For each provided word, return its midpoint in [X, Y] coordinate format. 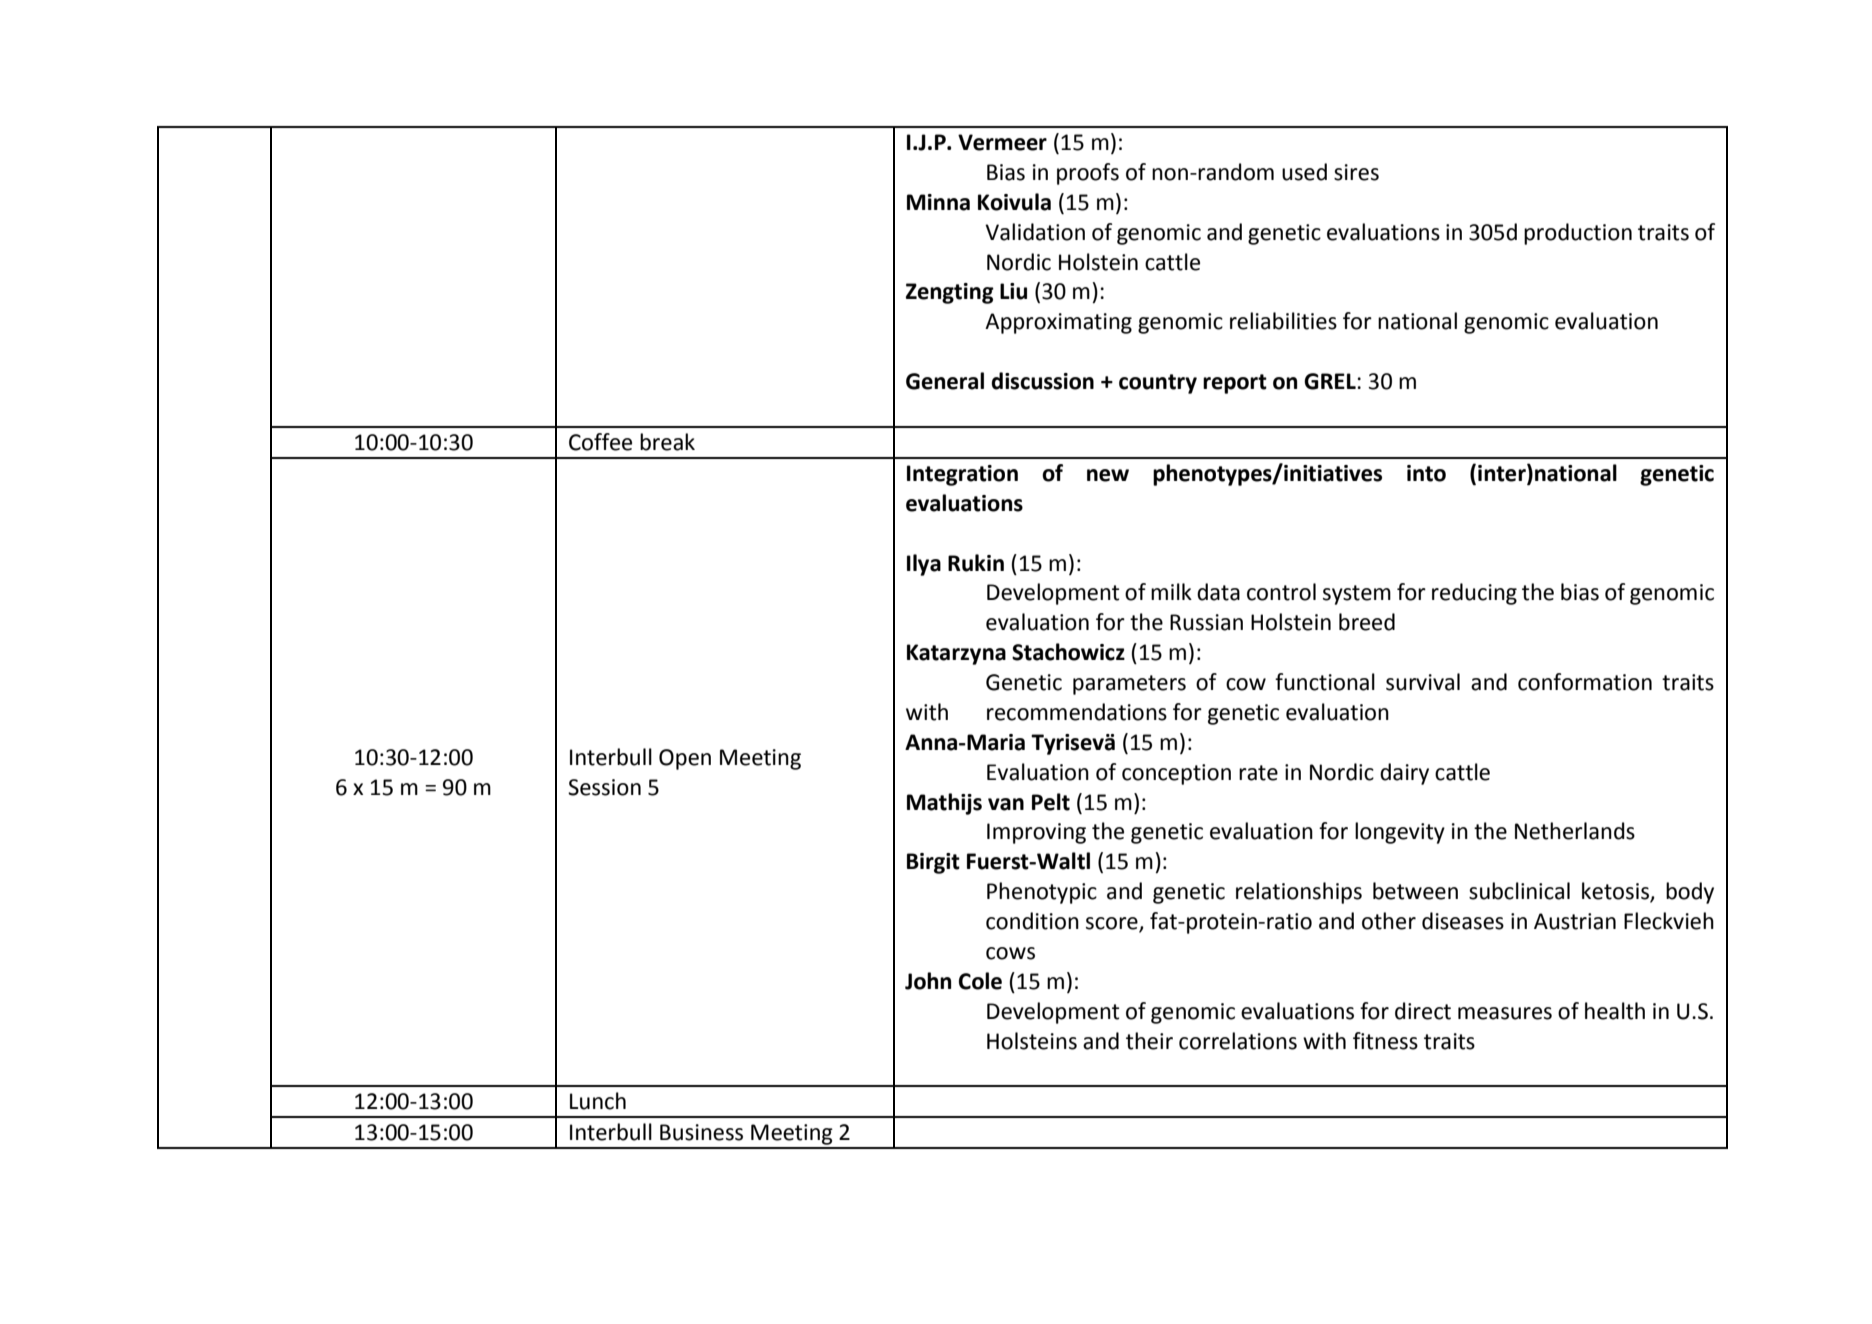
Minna [938, 202]
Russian [1206, 622]
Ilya [924, 565]
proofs [1088, 174]
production [1578, 234]
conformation [1585, 682]
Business [701, 1132]
